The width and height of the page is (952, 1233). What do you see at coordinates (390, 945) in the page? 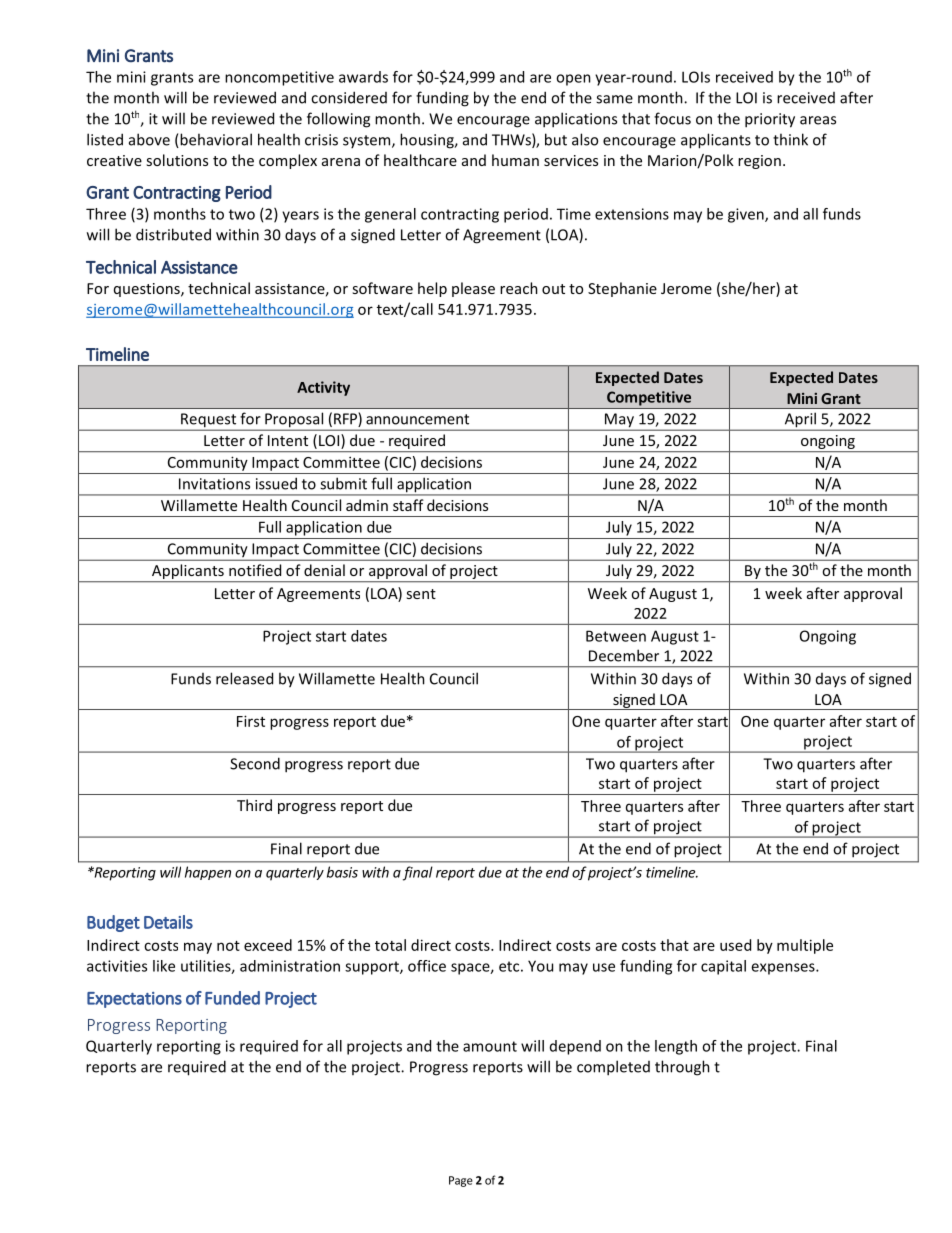
I see `total` at bounding box center [390, 945].
